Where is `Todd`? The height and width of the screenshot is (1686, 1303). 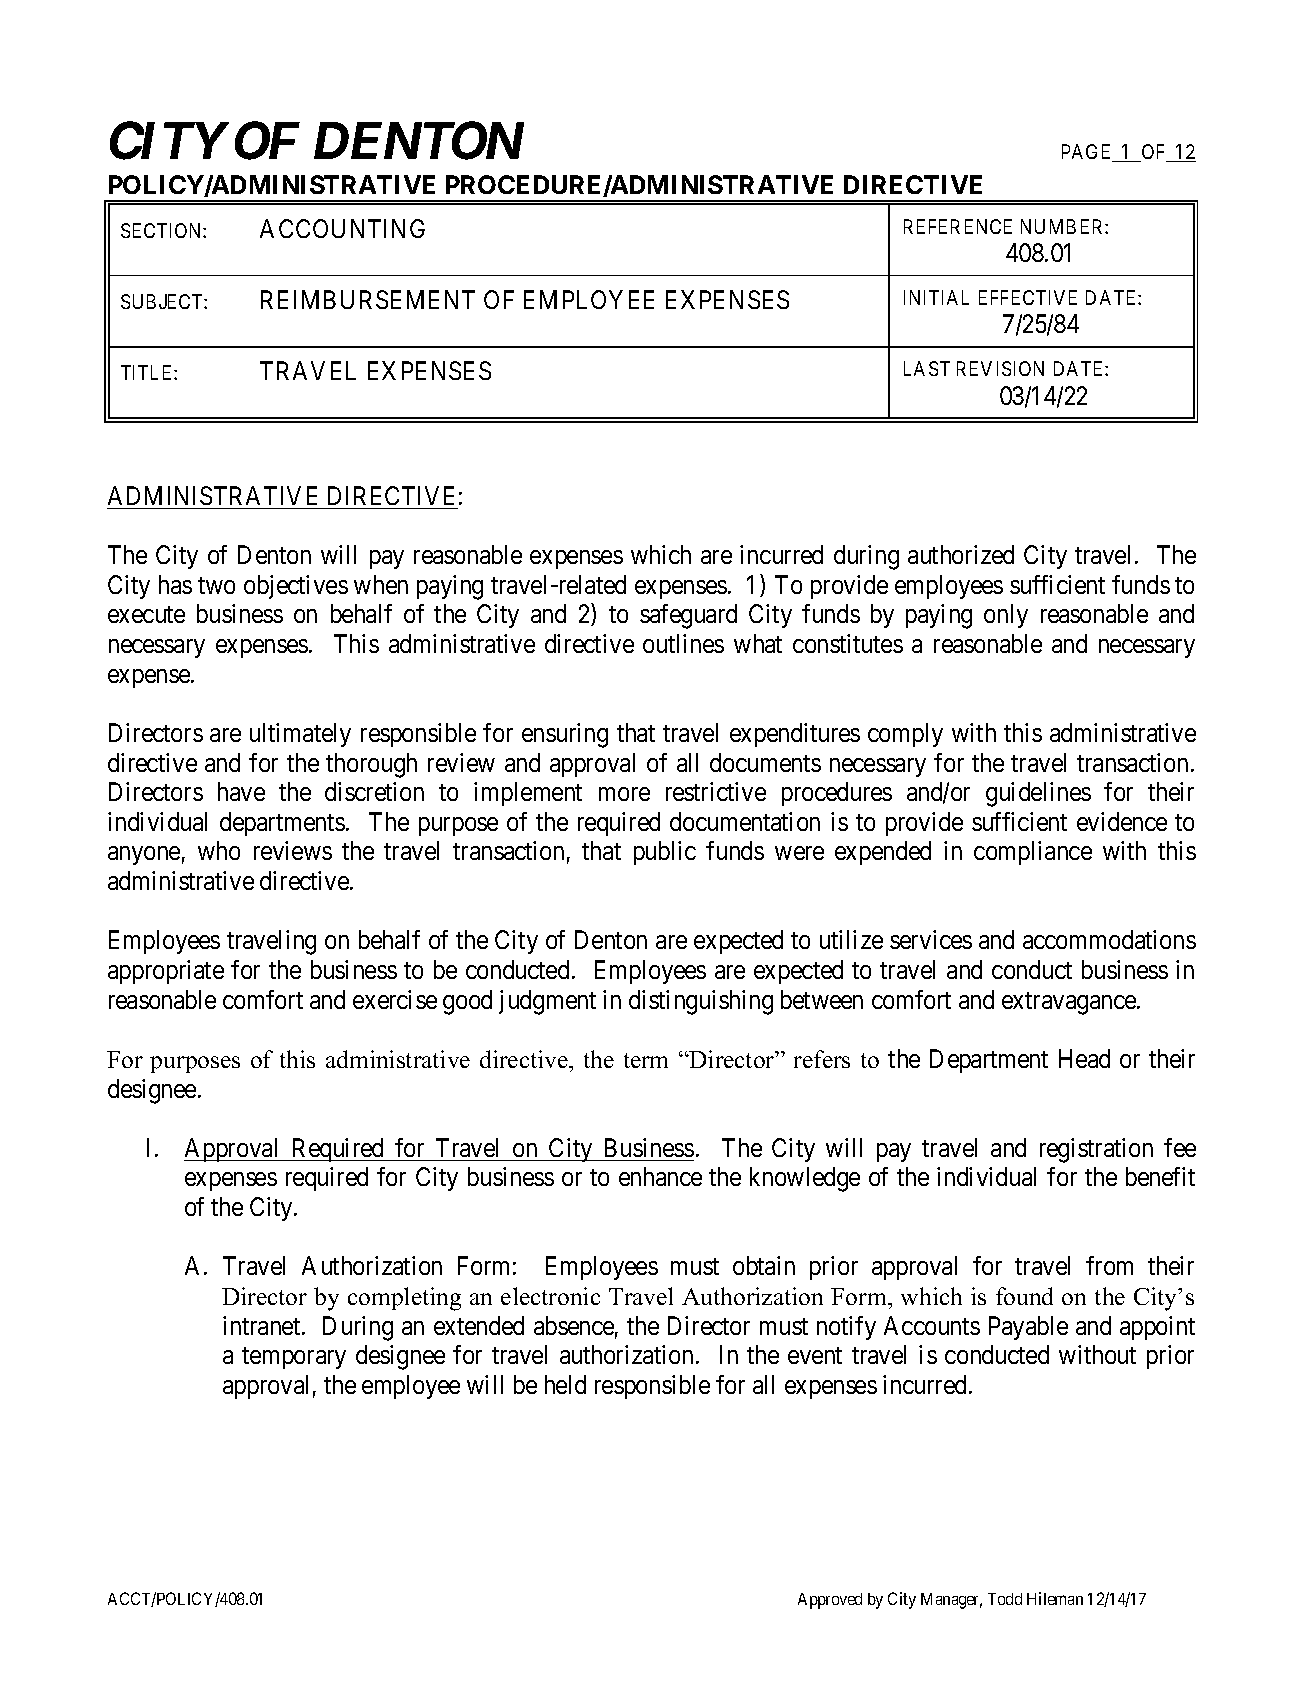
Todd is located at coordinates (1005, 1599).
